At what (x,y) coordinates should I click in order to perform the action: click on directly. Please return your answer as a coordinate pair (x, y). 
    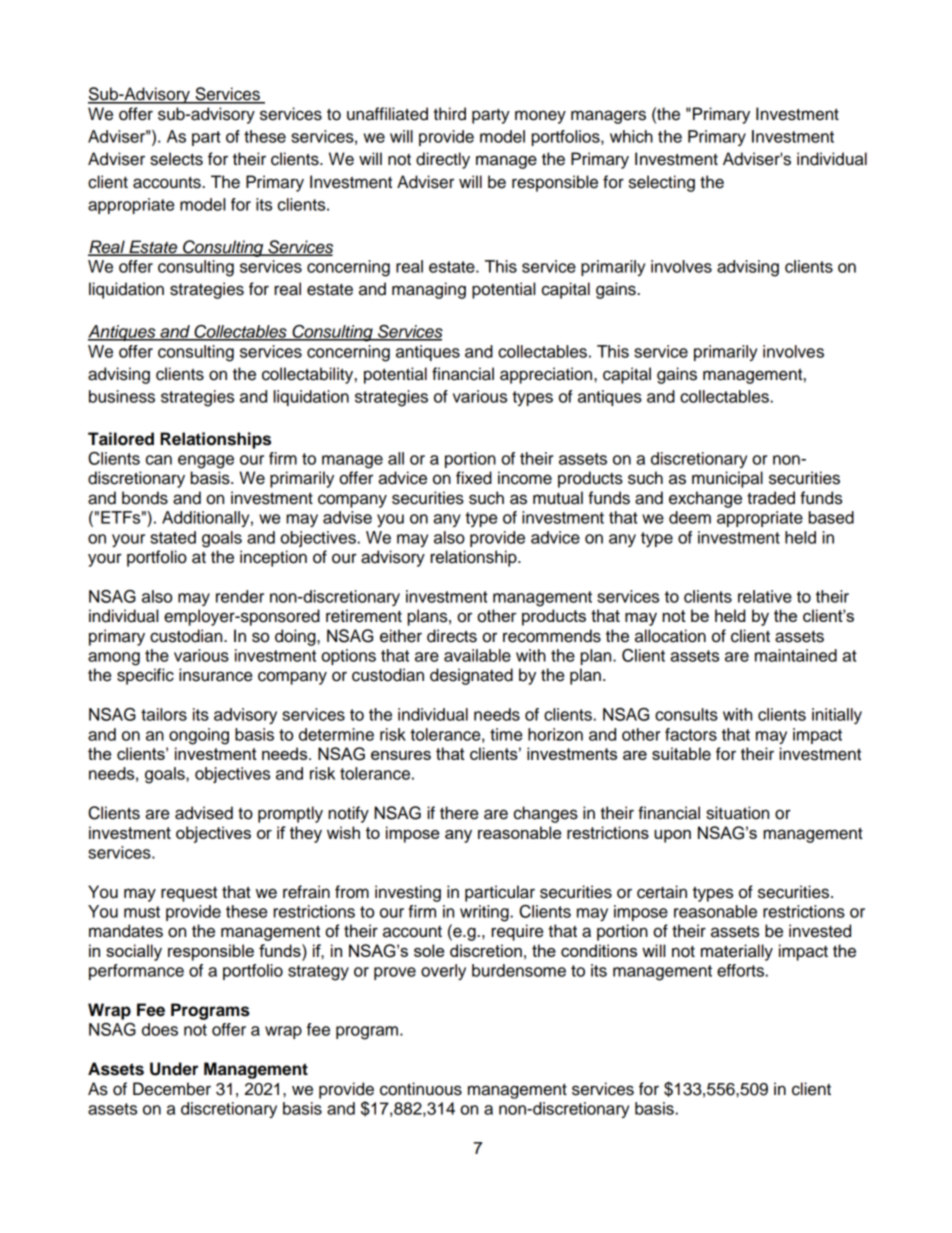
    Looking at the image, I should click on (443, 160).
